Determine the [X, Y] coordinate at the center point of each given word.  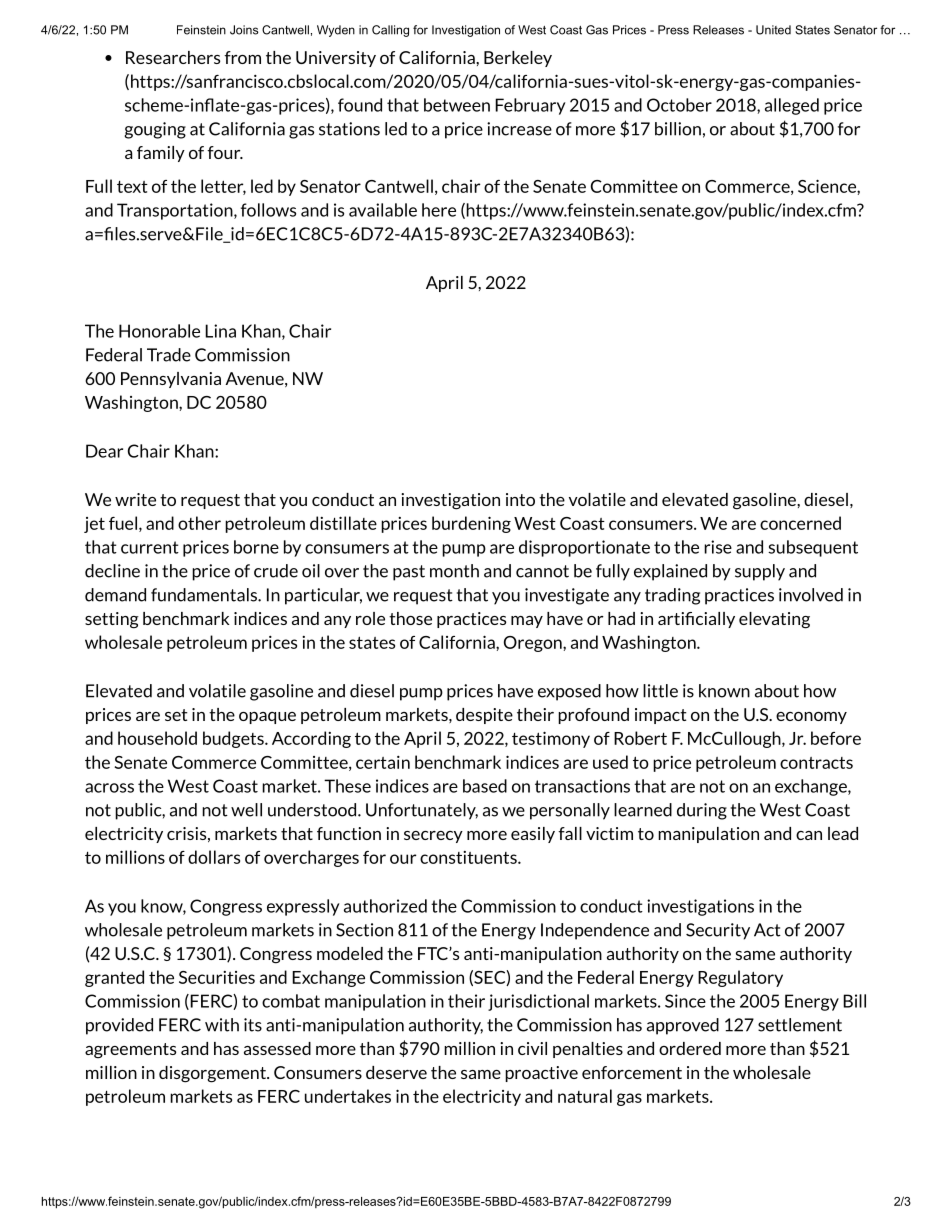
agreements [130, 1051]
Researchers [173, 57]
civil [532, 1048]
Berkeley [518, 59]
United [773, 30]
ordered [690, 1048]
